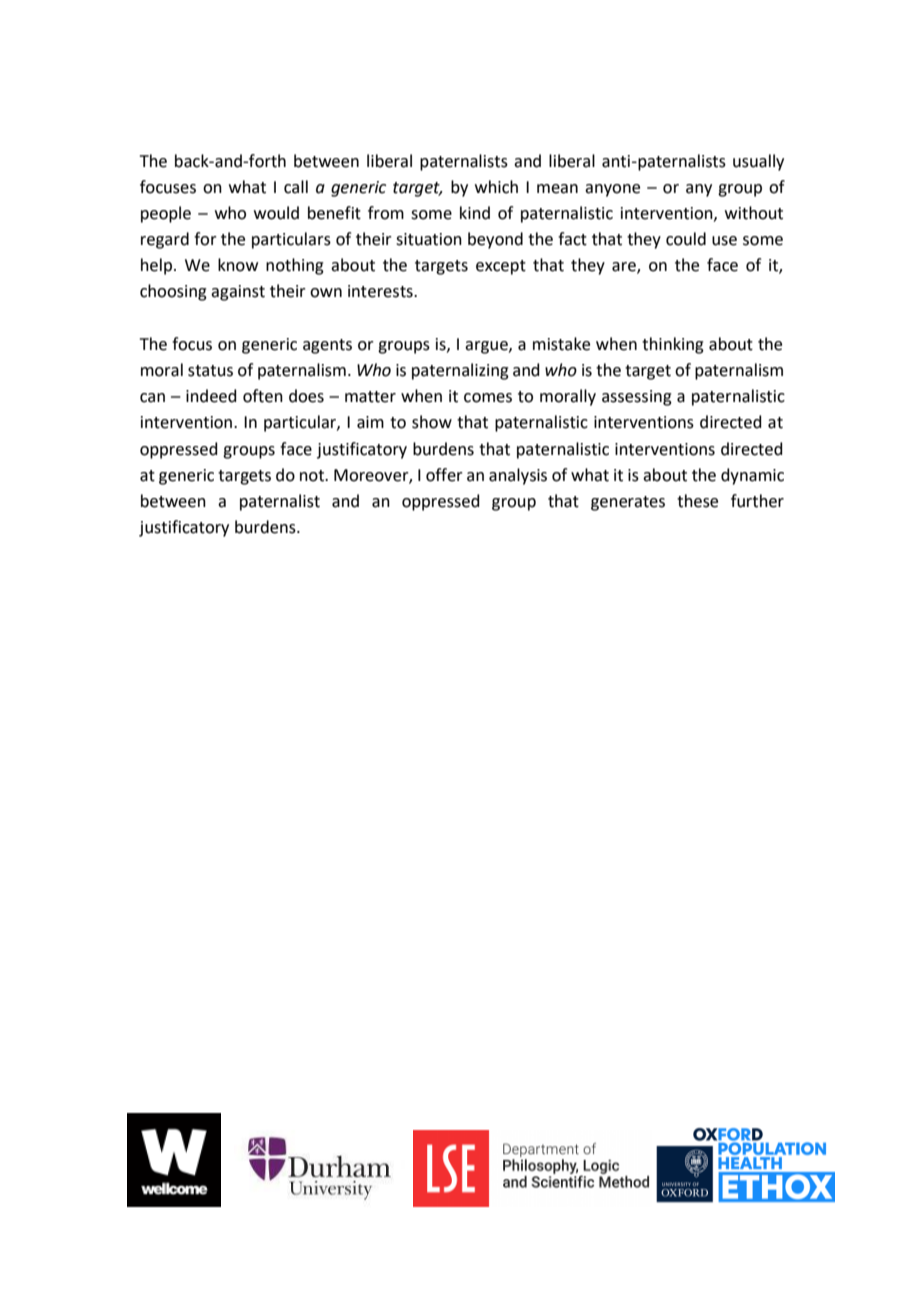  What do you see at coordinates (561, 344) in the page?
I see `mistake` at bounding box center [561, 344].
